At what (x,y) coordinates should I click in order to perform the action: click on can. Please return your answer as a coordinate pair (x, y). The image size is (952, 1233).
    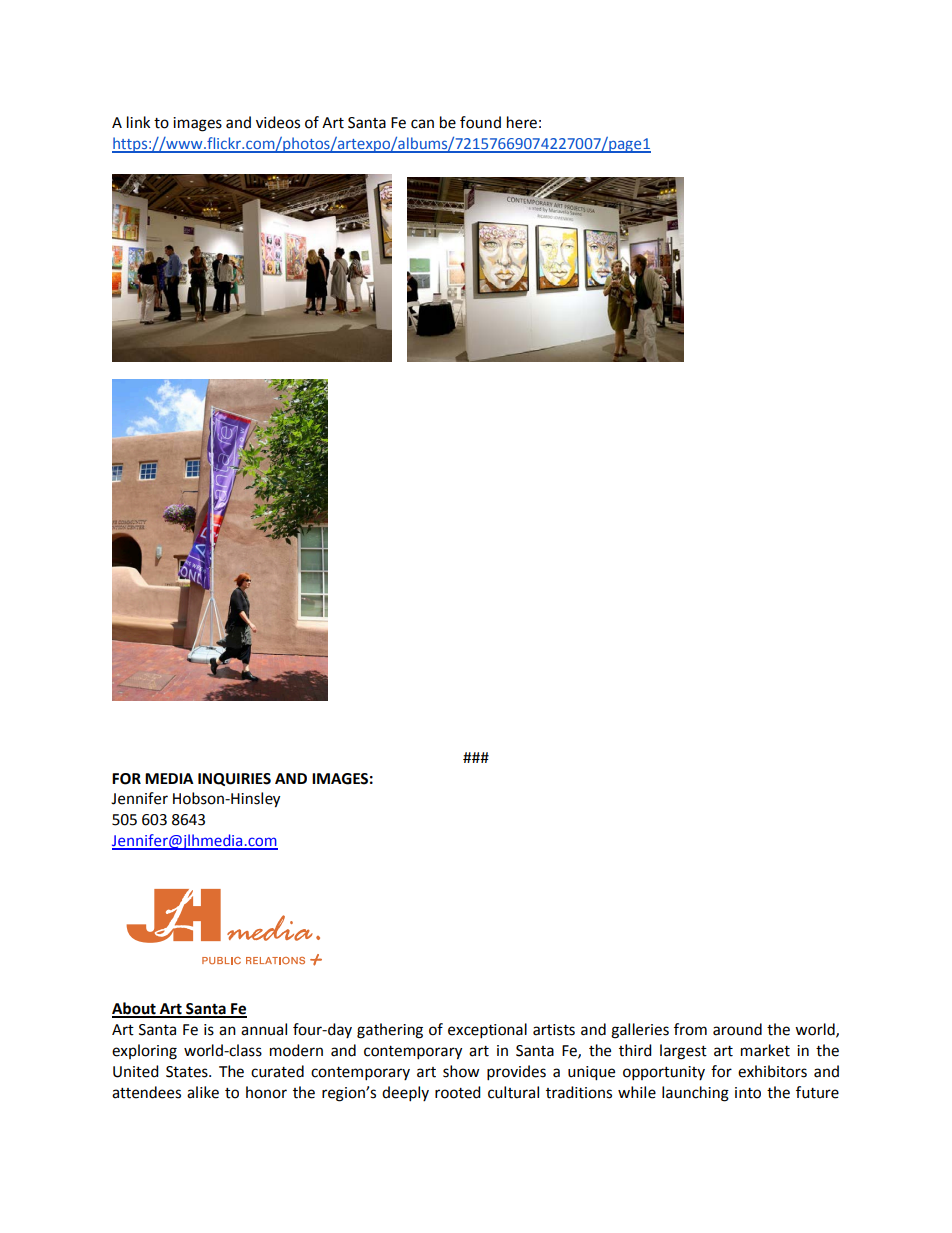
    Looking at the image, I should click on (422, 124).
